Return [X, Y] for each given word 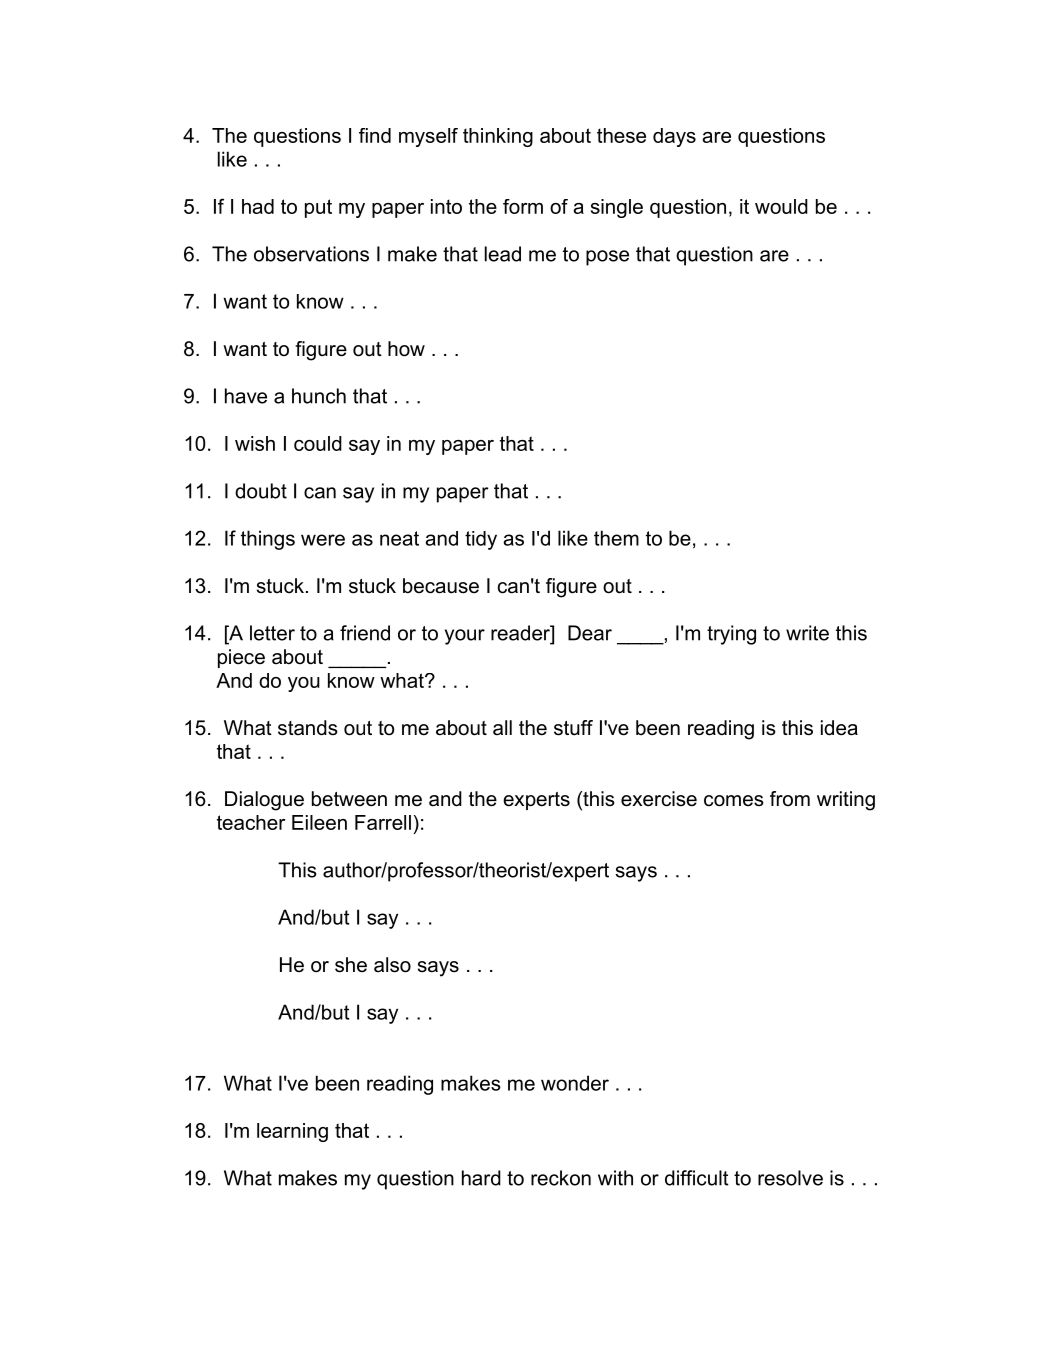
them [616, 538]
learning [292, 1132]
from [790, 799]
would [781, 206]
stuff [573, 728]
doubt [261, 491]
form [523, 206]
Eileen [319, 822]
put [318, 208]
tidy [481, 540]
